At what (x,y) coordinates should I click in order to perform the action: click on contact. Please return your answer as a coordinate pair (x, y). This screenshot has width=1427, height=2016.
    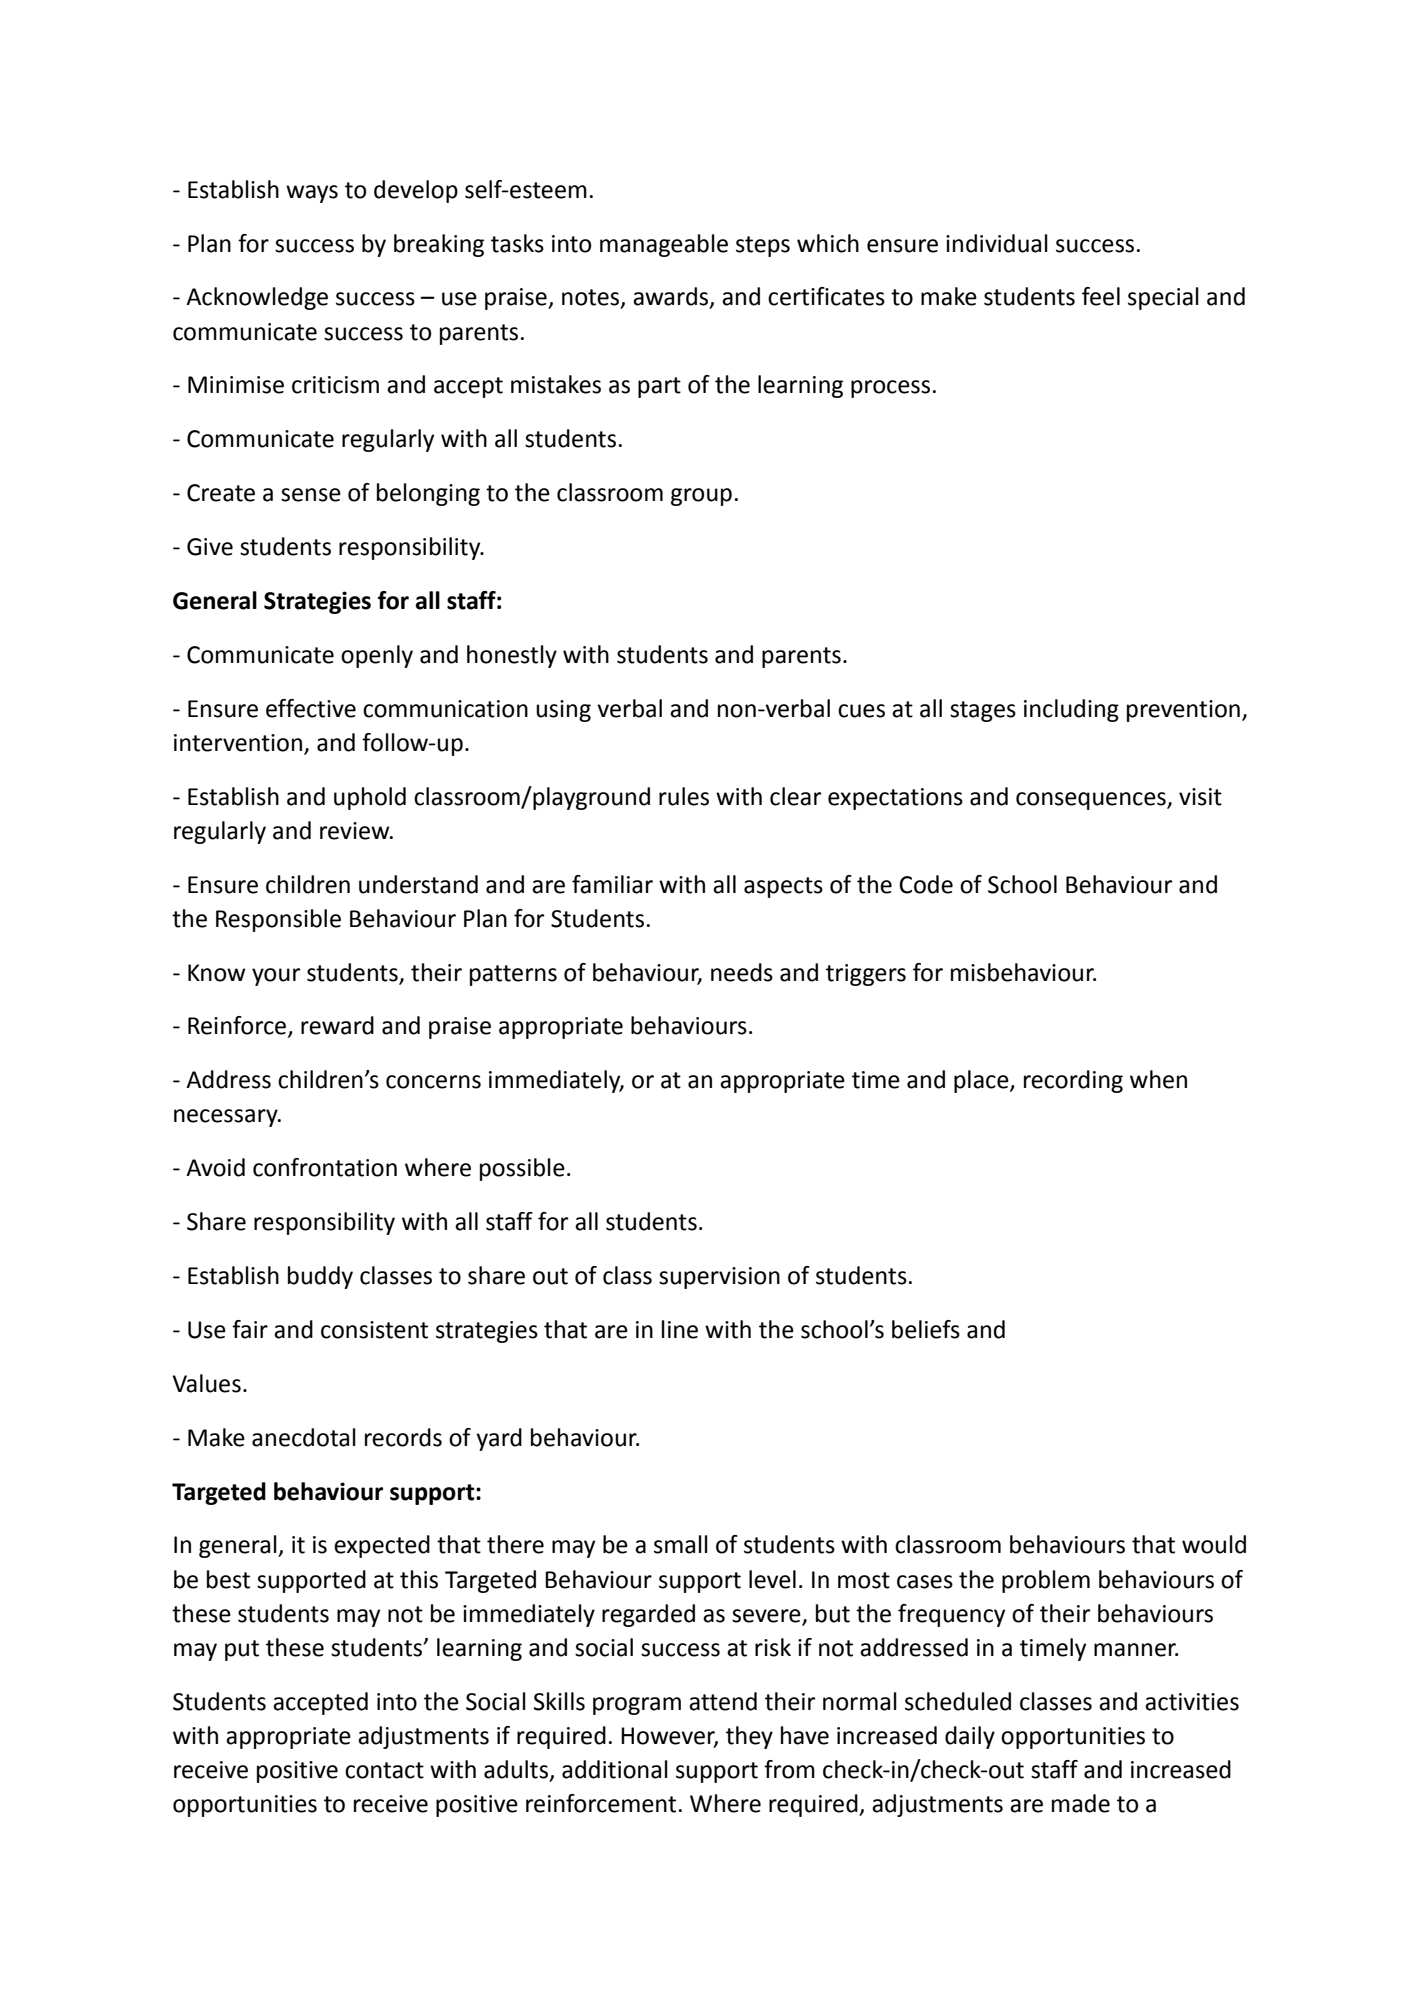
    Looking at the image, I should click on (384, 1770).
